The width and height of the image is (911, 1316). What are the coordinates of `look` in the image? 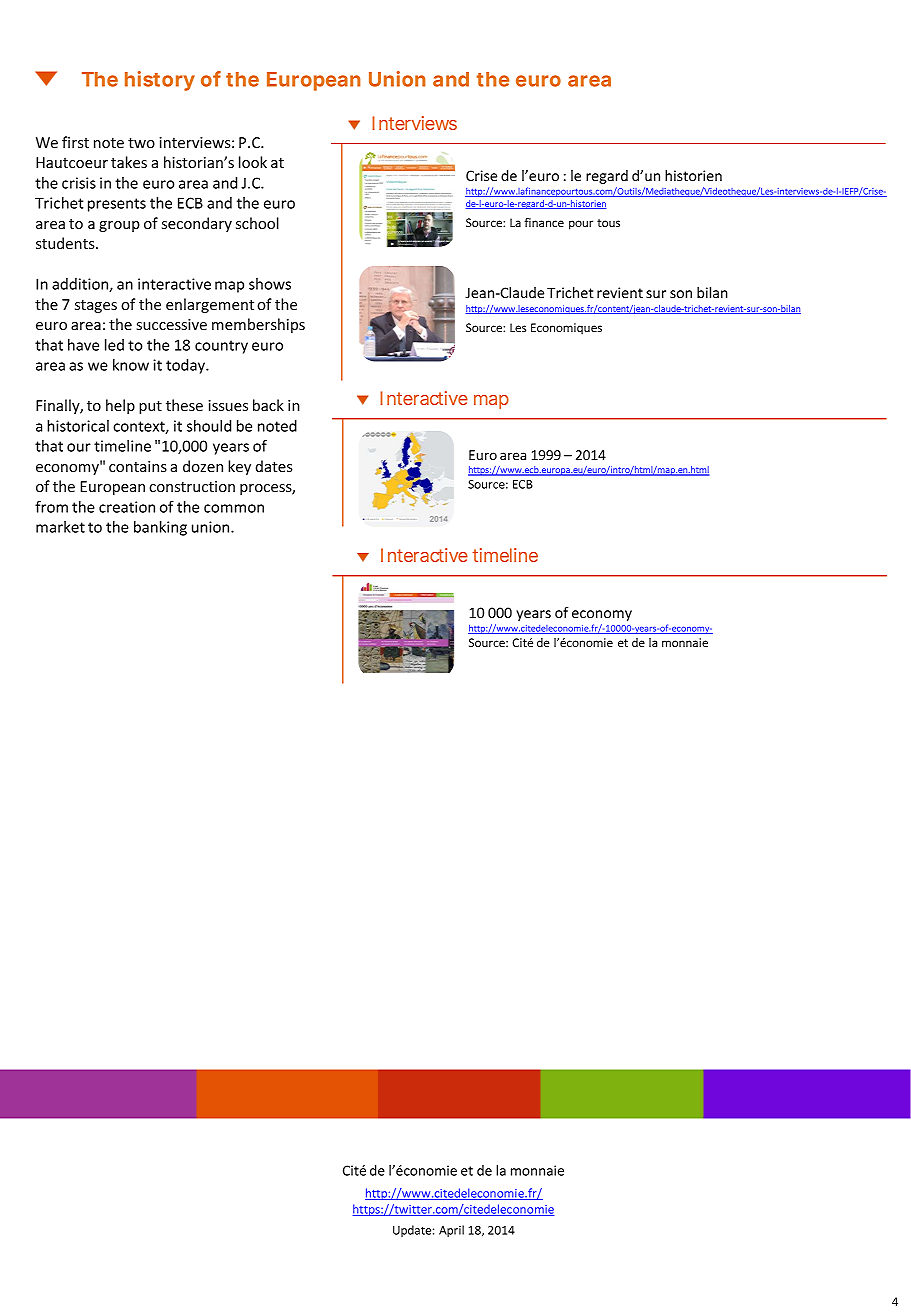 It's located at (253, 162).
